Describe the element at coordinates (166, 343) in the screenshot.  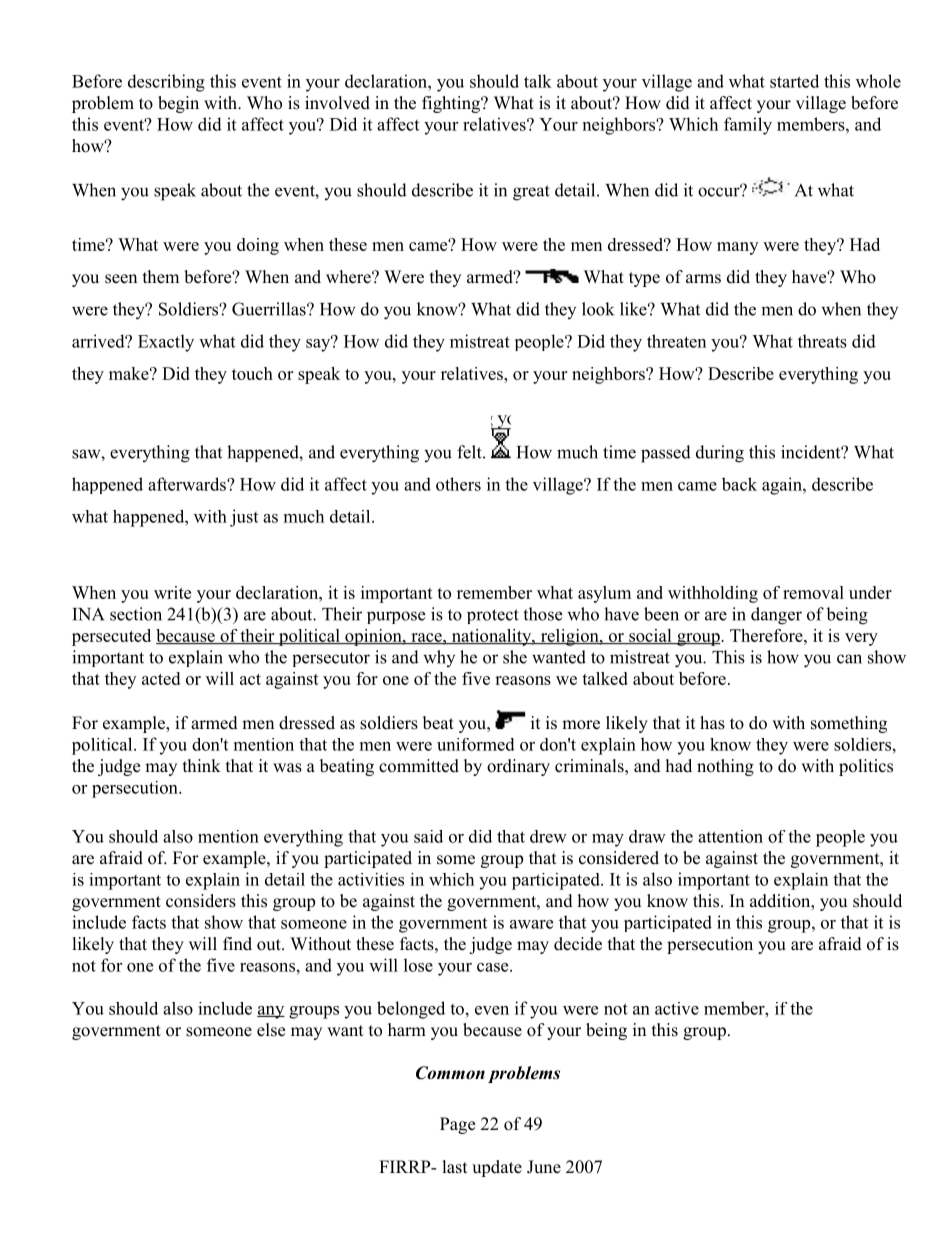
I see `Exactly` at that location.
